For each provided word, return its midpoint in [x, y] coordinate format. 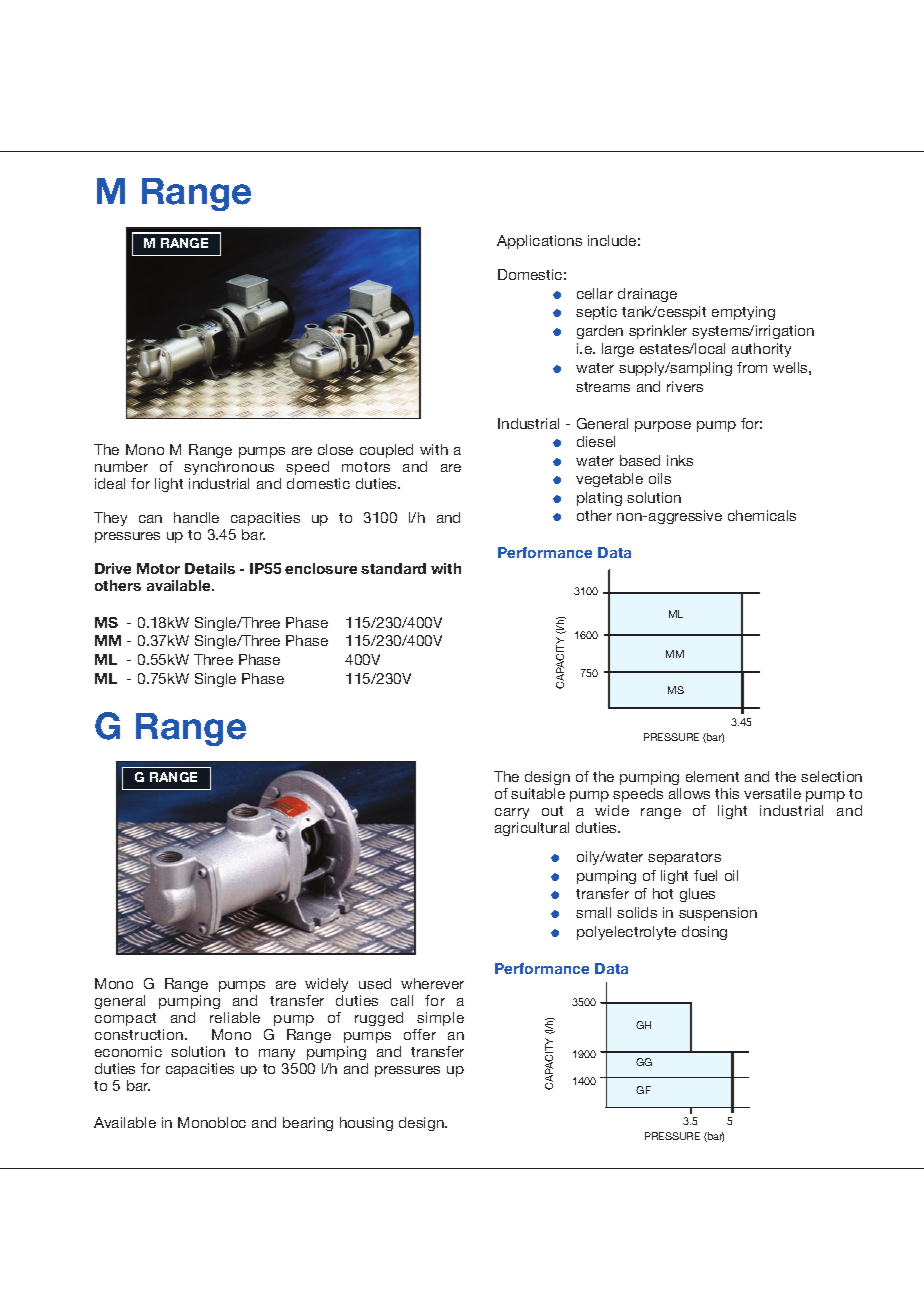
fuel [705, 875]
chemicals [762, 515]
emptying [743, 313]
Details [210, 568]
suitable [538, 793]
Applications [539, 242]
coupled [386, 451]
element [712, 776]
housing [366, 1124]
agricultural [532, 829]
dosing [704, 933]
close [335, 449]
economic [128, 1051]
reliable [235, 1017]
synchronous [229, 468]
